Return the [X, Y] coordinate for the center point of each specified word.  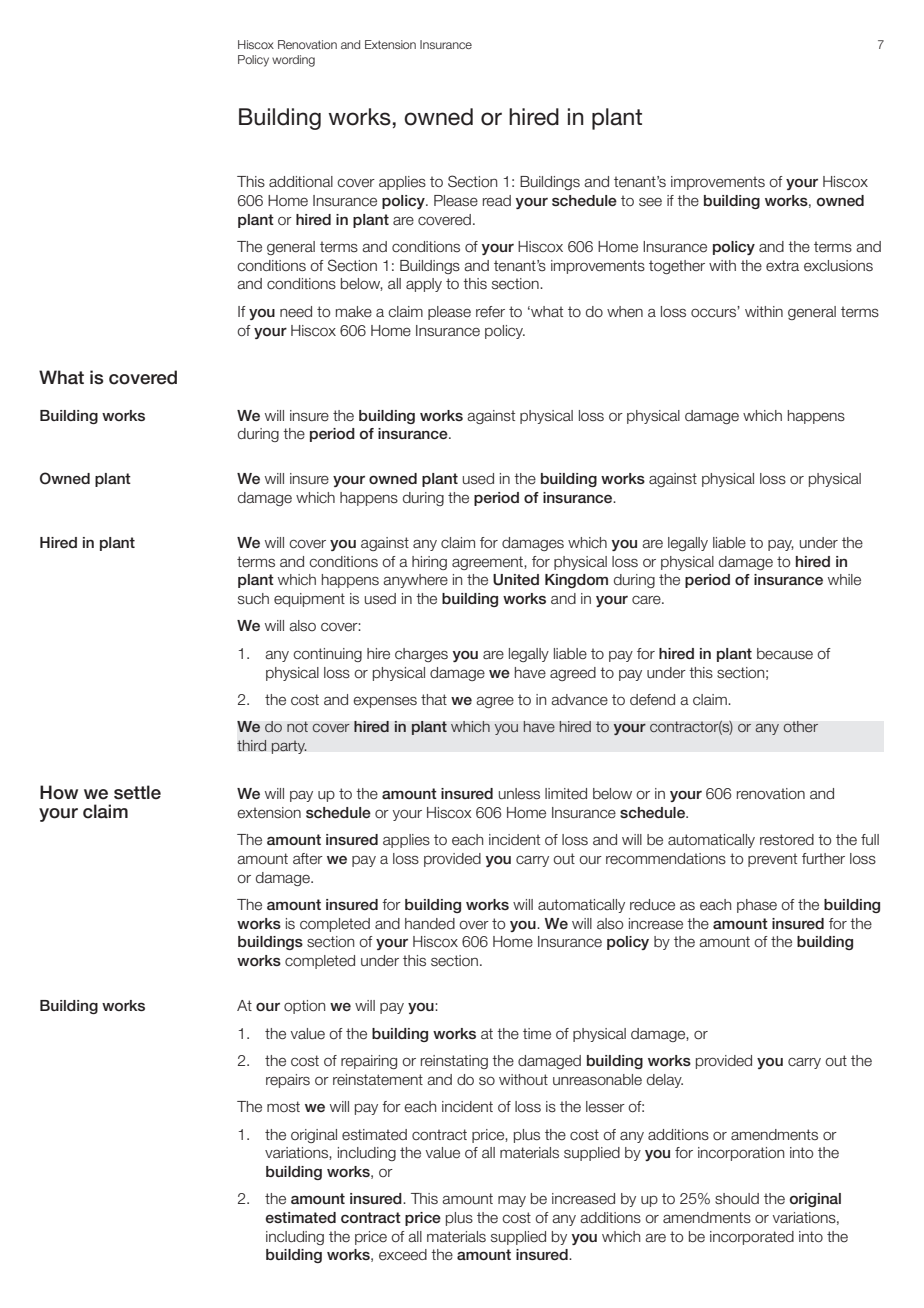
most [283, 1106]
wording [293, 61]
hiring [429, 563]
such [253, 599]
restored [787, 840]
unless [519, 794]
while [844, 580]
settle [137, 792]
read [497, 201]
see [650, 202]
